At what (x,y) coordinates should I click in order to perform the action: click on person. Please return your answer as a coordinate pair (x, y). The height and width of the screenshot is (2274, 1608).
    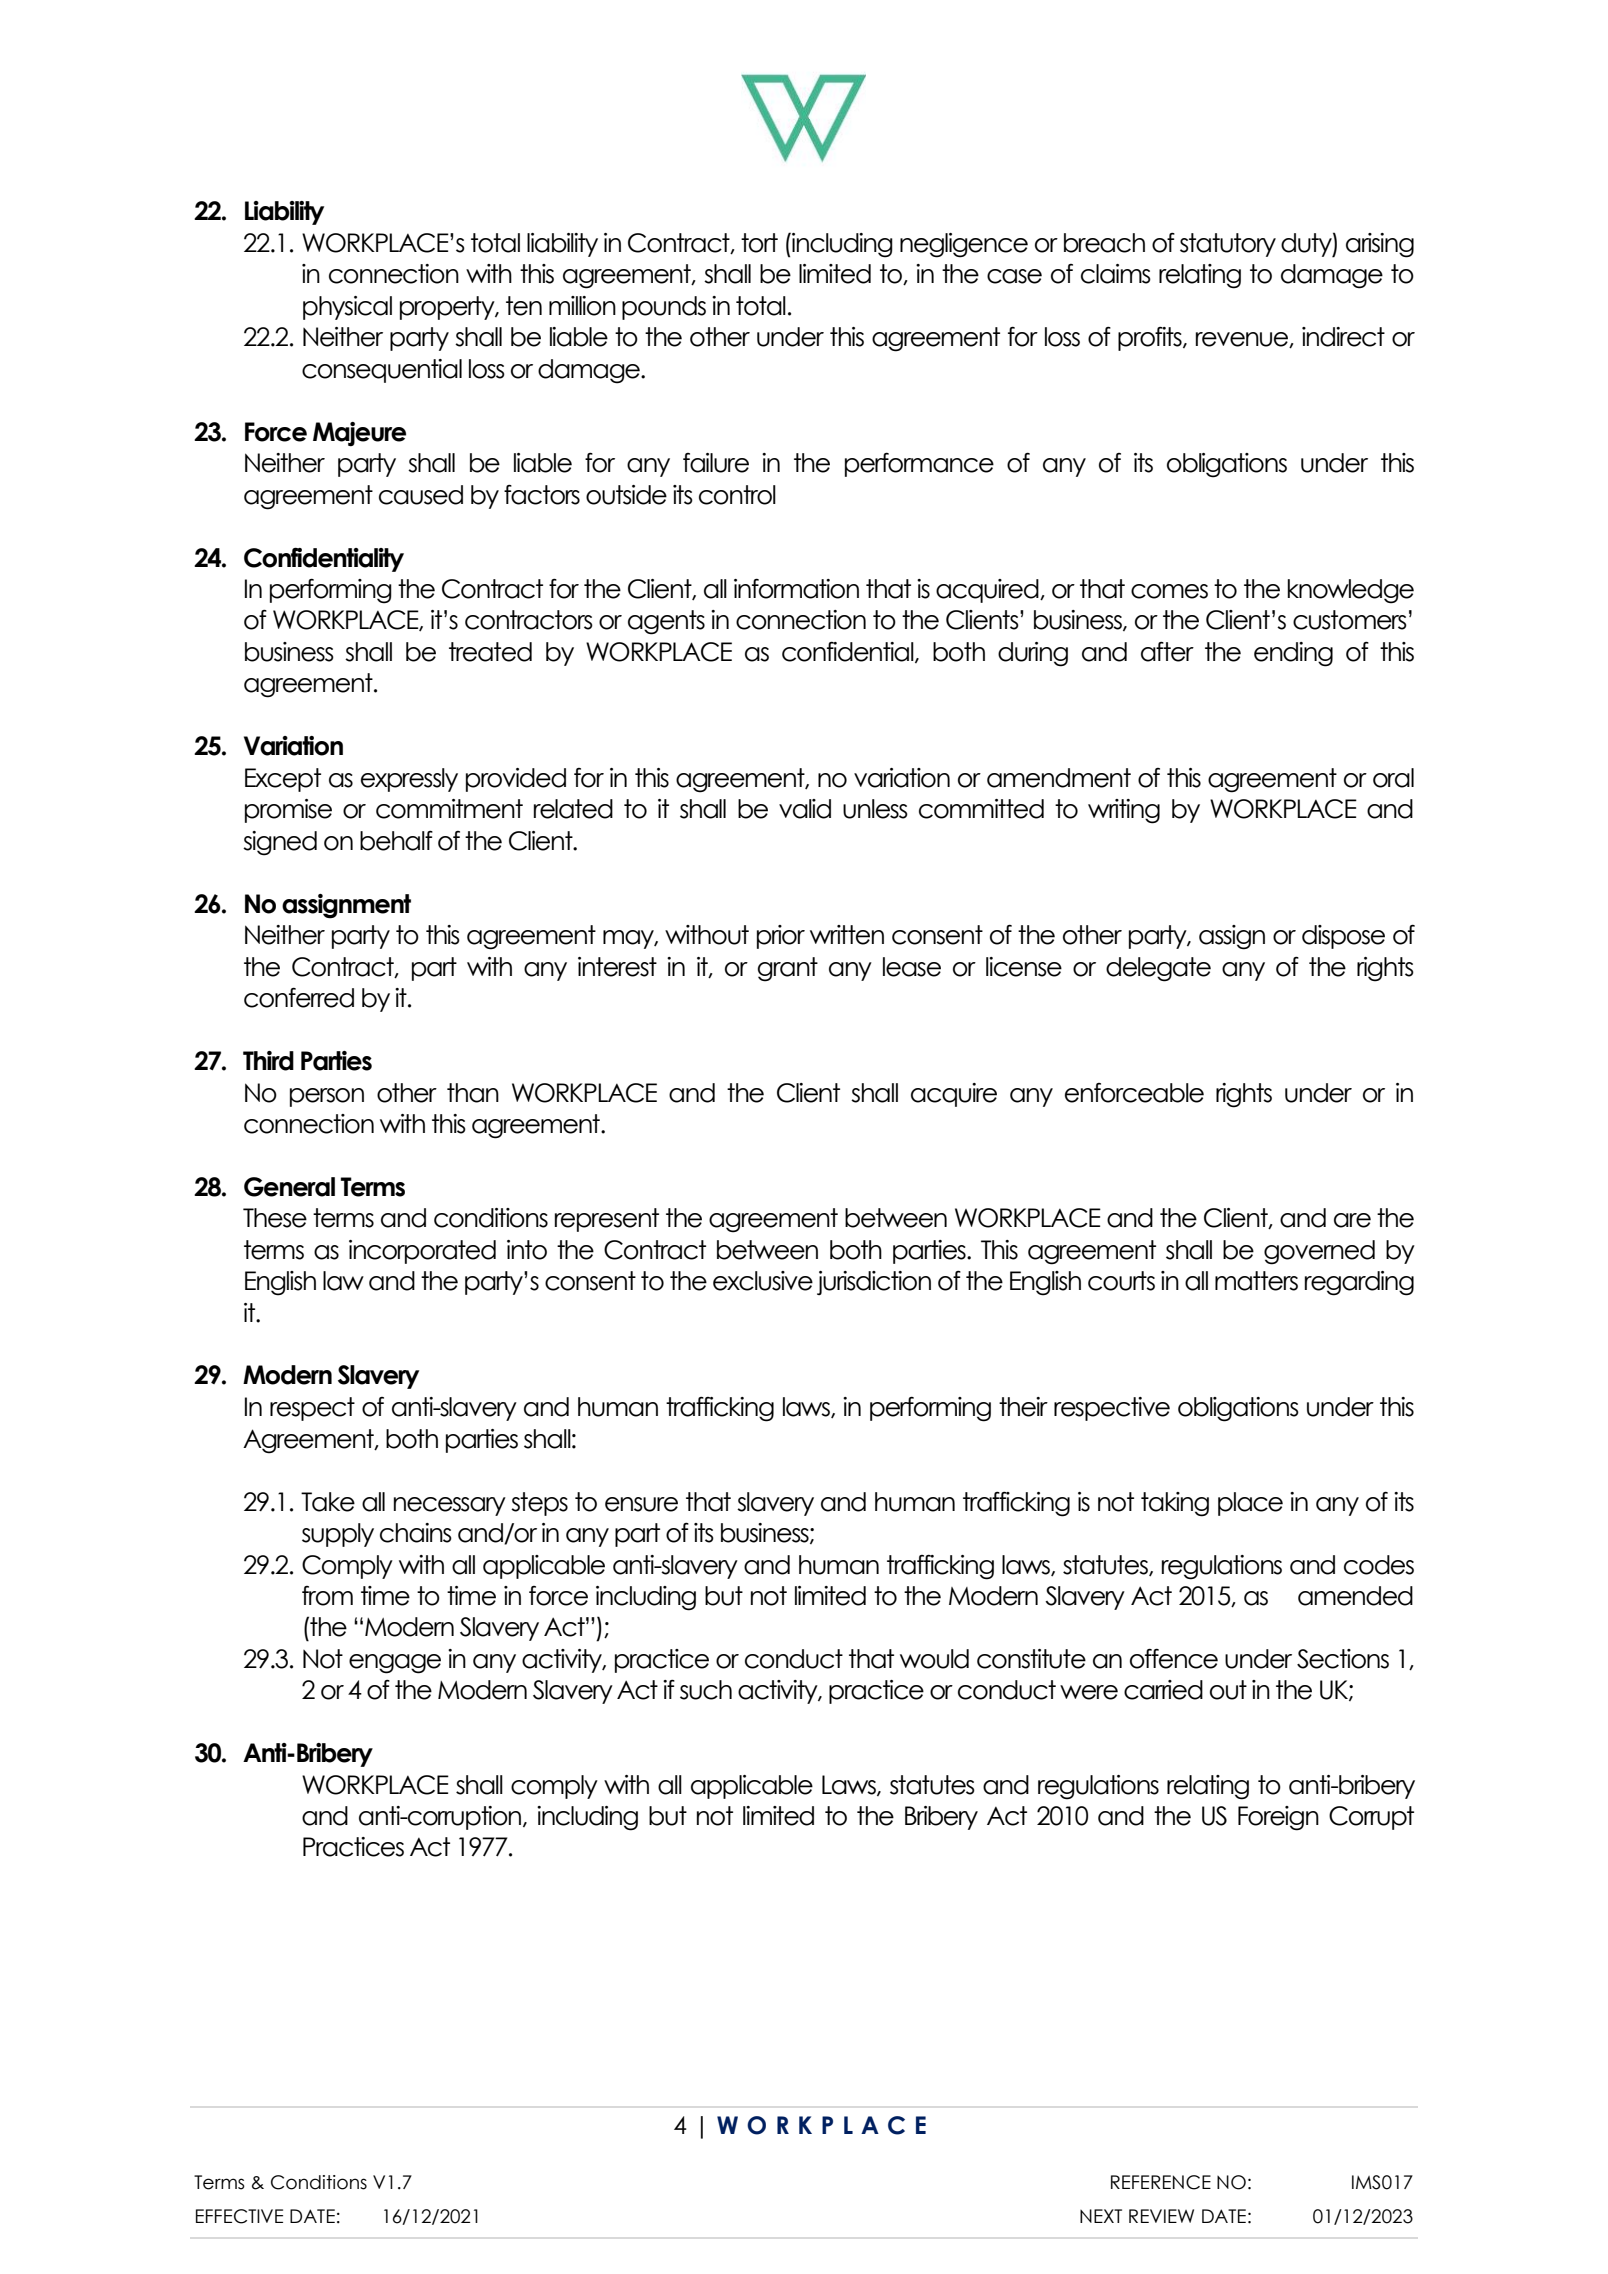
    Looking at the image, I should click on (327, 1097).
